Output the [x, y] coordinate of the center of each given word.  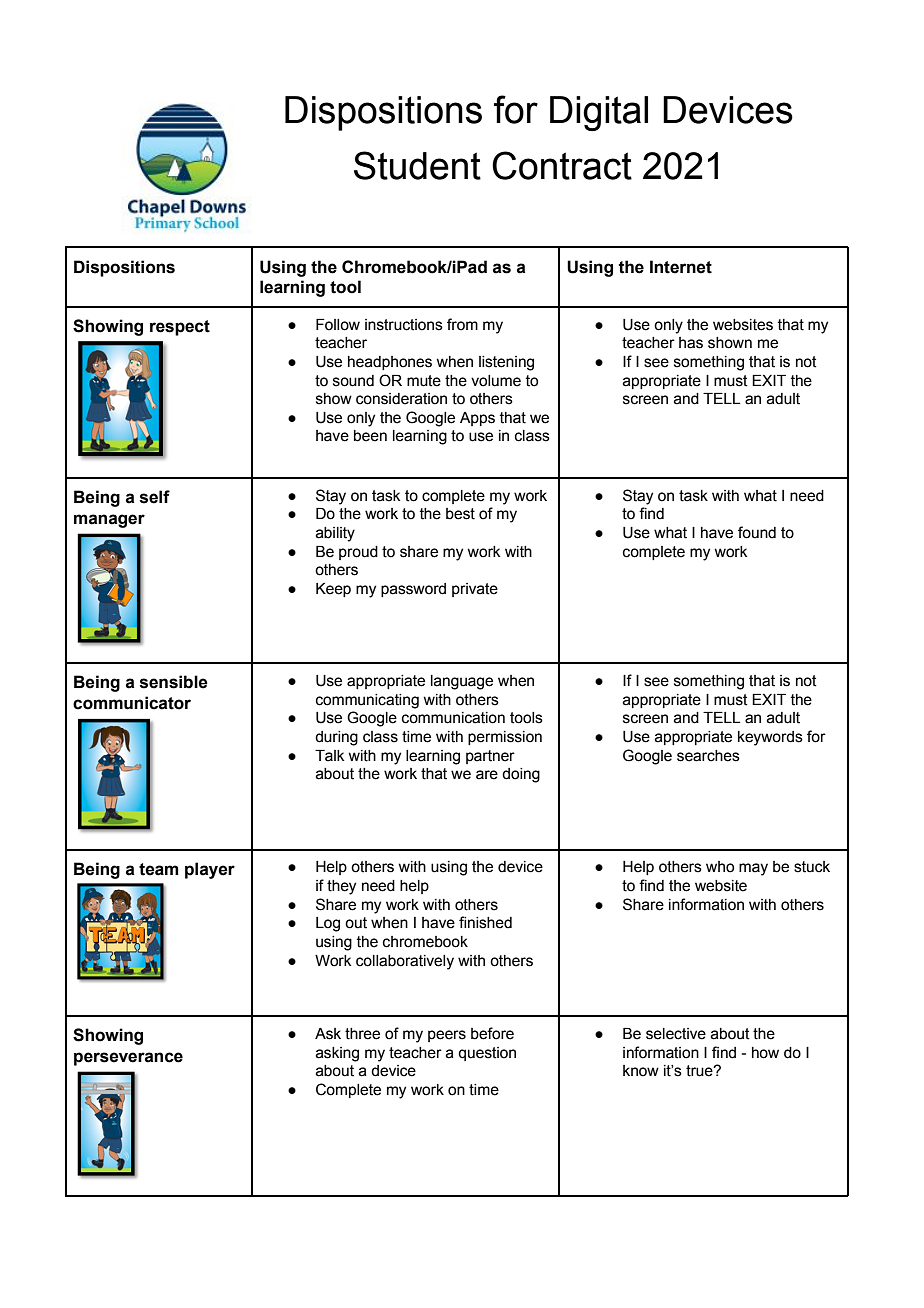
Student [417, 165]
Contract [562, 165]
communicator [132, 703]
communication [453, 718]
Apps [477, 419]
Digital [599, 113]
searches [708, 756]
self [155, 497]
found [757, 532]
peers [447, 1036]
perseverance [128, 1059]
